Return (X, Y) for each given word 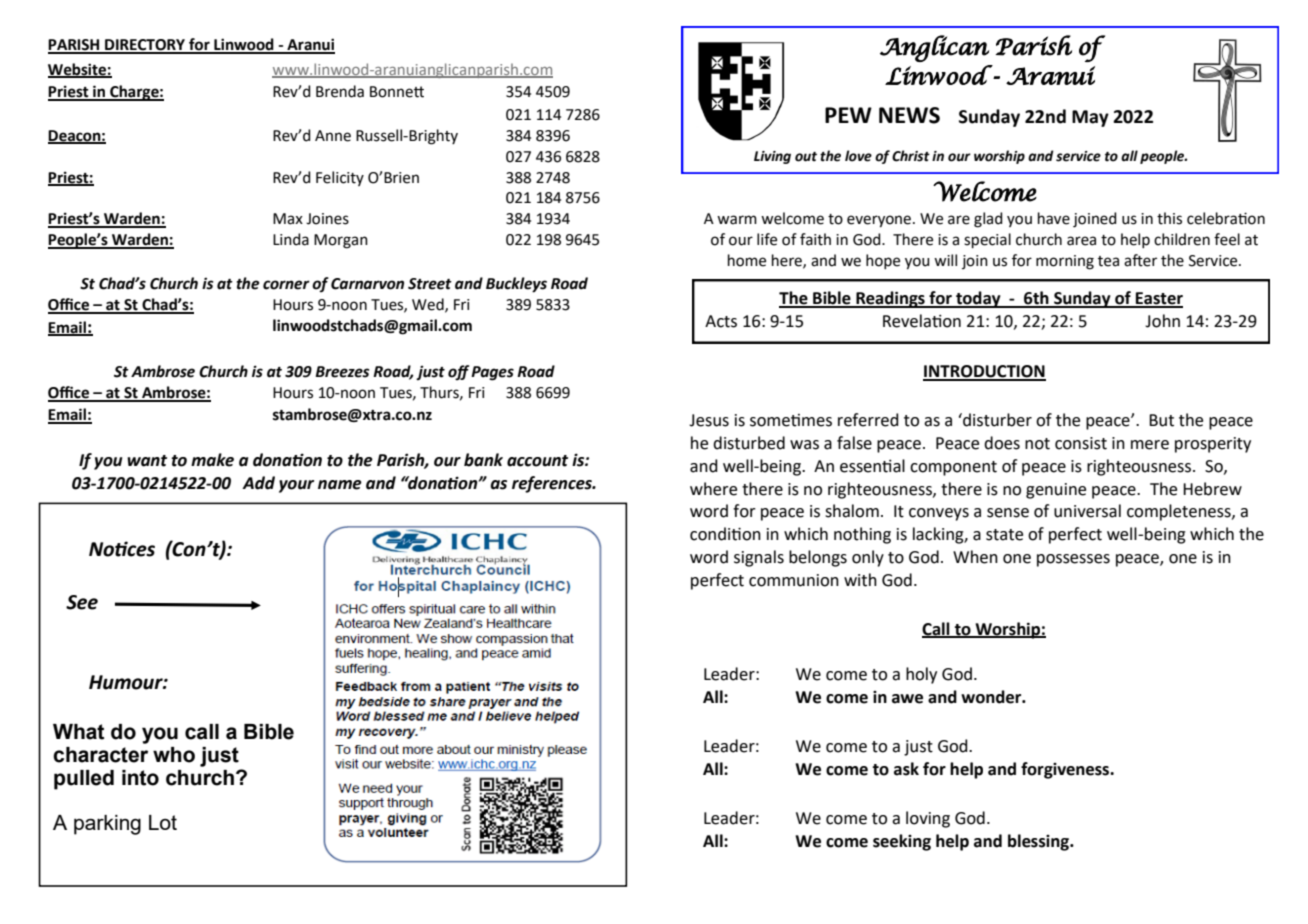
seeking (902, 842)
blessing (1040, 842)
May (1090, 118)
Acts (721, 321)
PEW (848, 115)
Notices (122, 549)
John (1162, 321)
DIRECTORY (145, 46)
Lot (163, 822)
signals (759, 558)
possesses (1073, 560)
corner (286, 285)
